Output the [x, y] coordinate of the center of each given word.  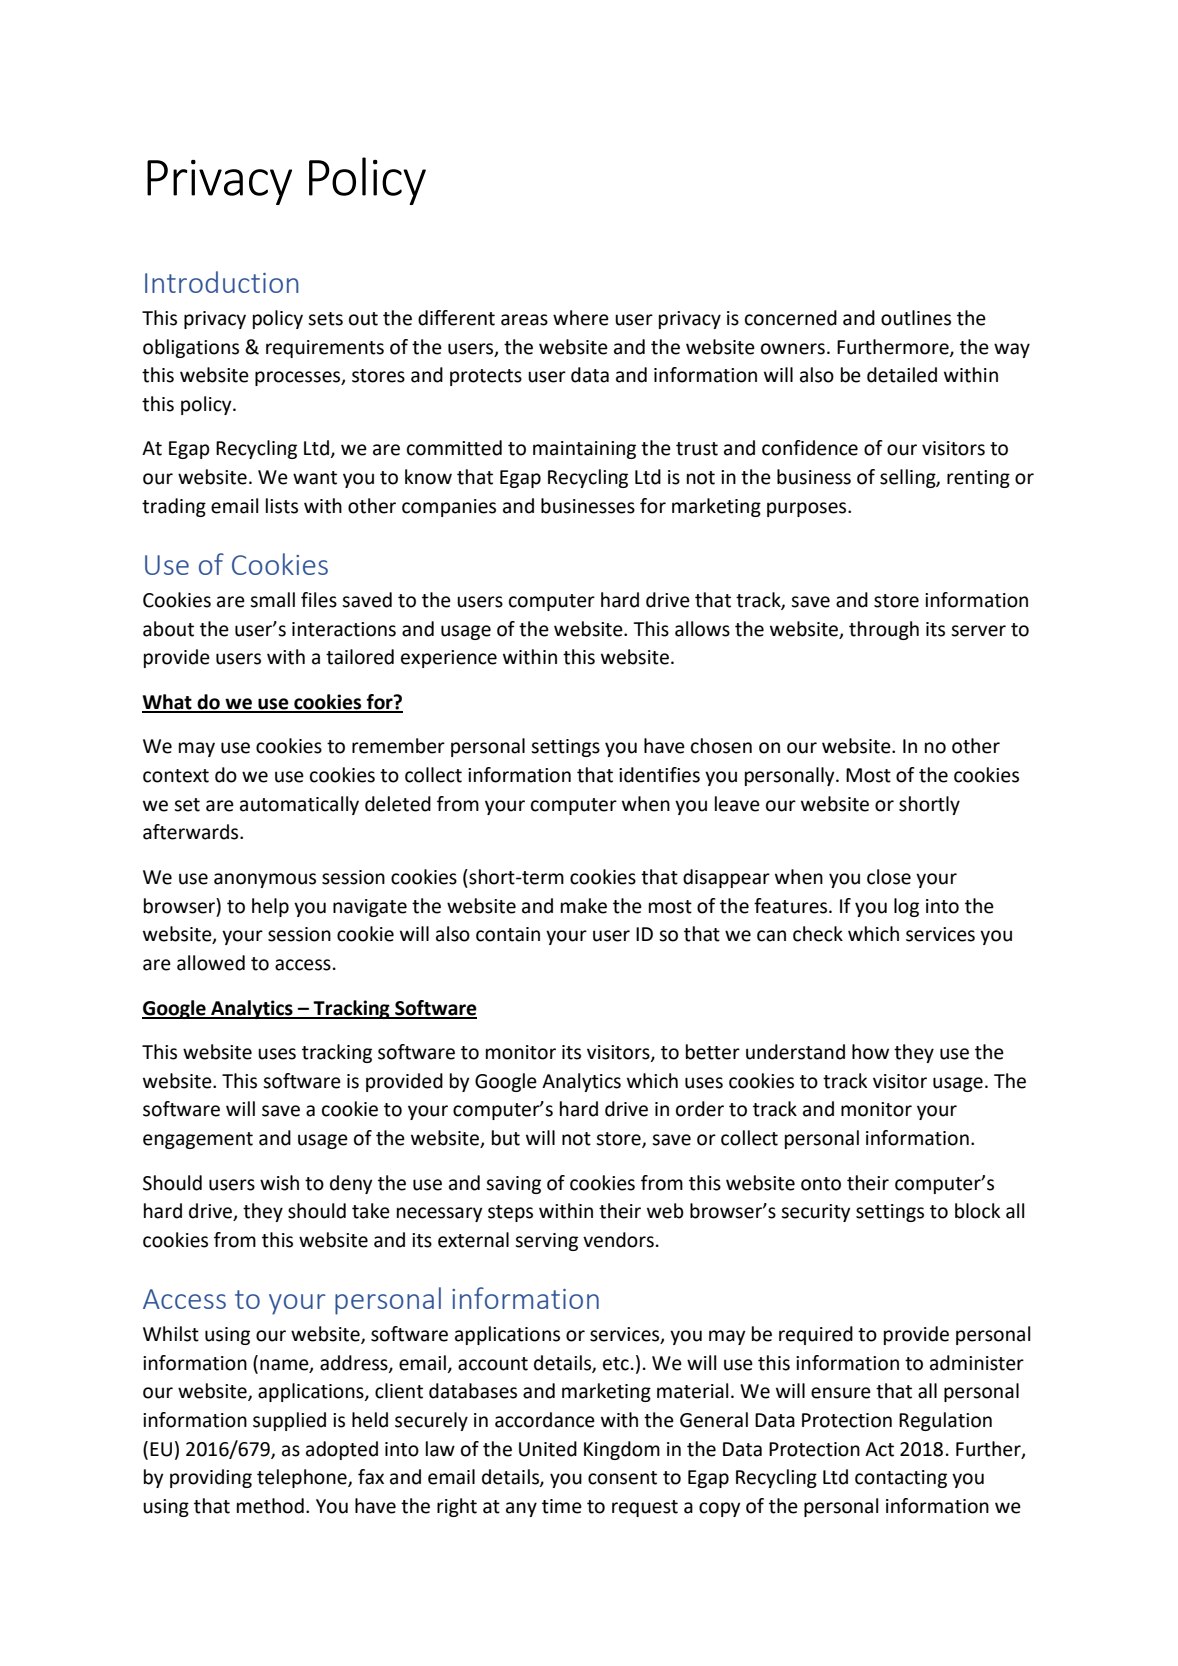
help [270, 907]
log [906, 907]
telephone [303, 1478]
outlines [916, 318]
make [584, 906]
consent [622, 1478]
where [581, 318]
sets [325, 319]
